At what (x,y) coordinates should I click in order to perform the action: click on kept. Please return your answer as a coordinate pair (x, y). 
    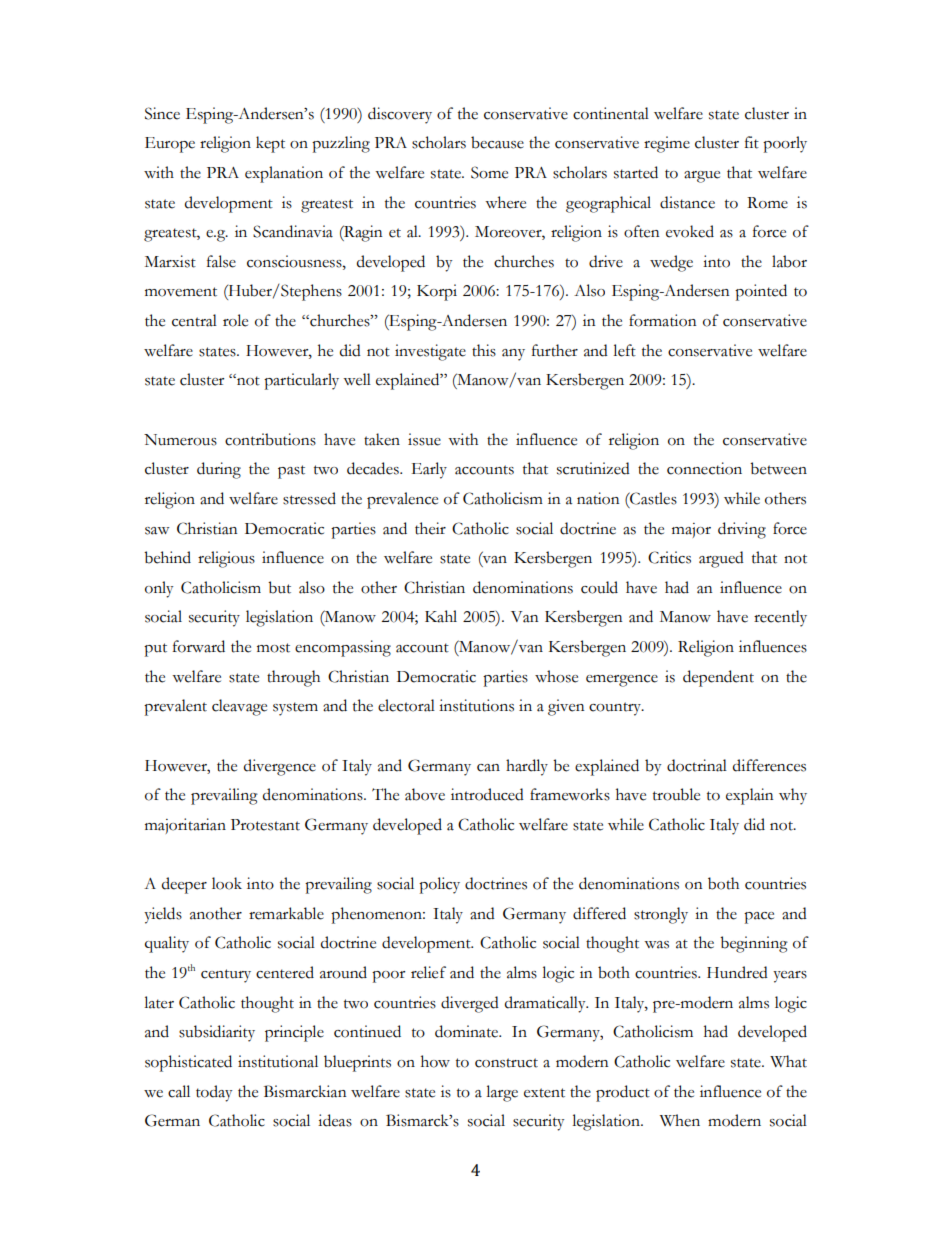
    Looking at the image, I should click on (270, 144).
